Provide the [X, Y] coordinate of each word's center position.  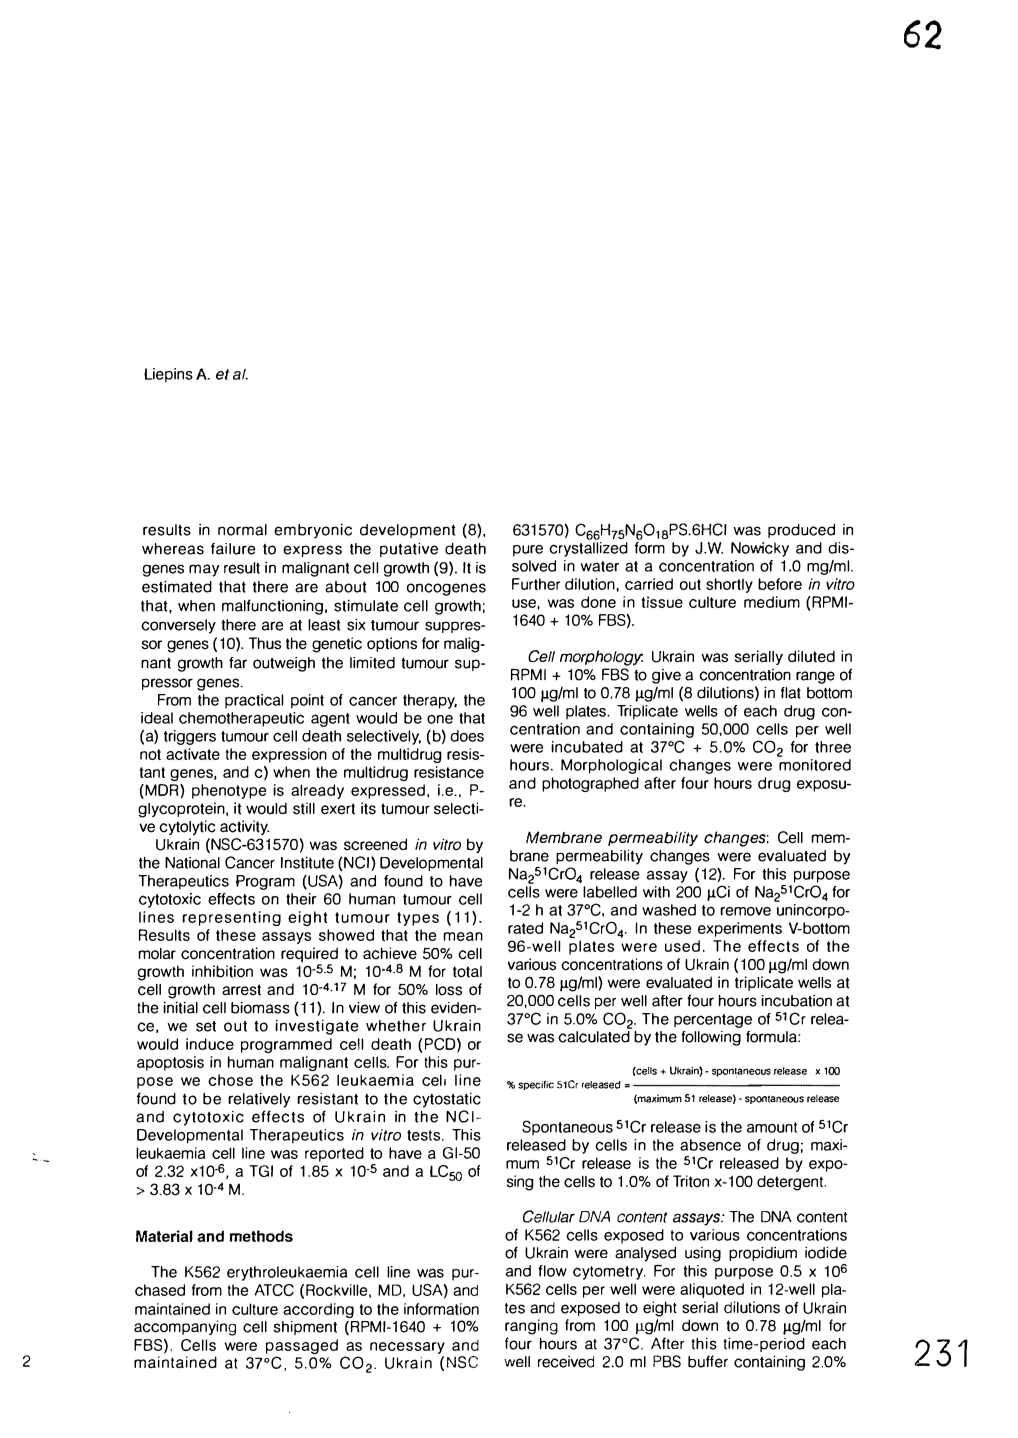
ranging [531, 1327]
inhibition [222, 971]
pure [528, 551]
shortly [729, 585]
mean [463, 936]
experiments [740, 929]
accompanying [185, 1328]
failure [233, 549]
